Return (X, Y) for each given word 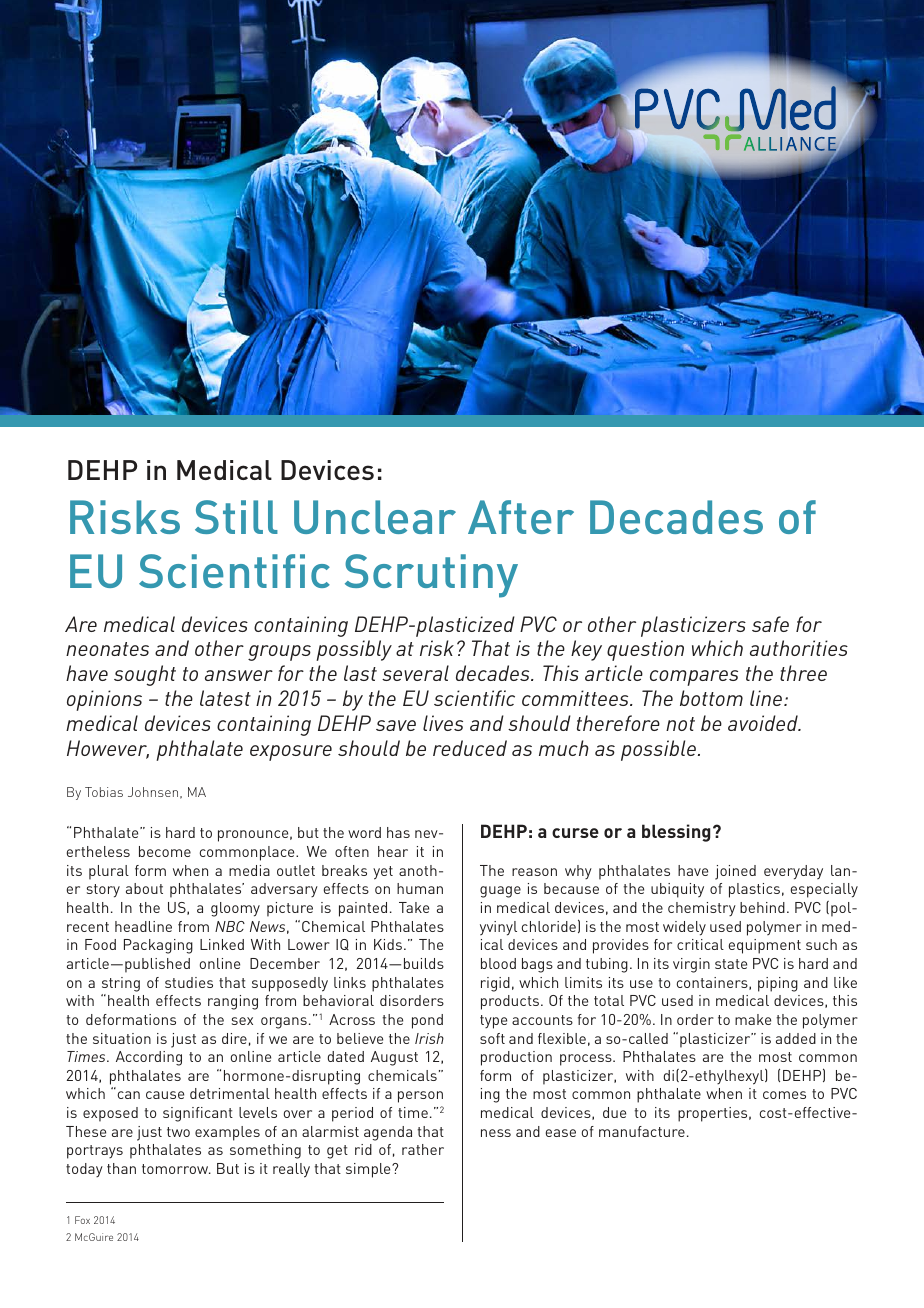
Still (236, 517)
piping (778, 984)
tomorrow (176, 1169)
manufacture (642, 1131)
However (108, 749)
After (521, 517)
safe (770, 624)
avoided (764, 723)
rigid (495, 984)
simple (369, 1170)
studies (189, 982)
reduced (470, 748)
